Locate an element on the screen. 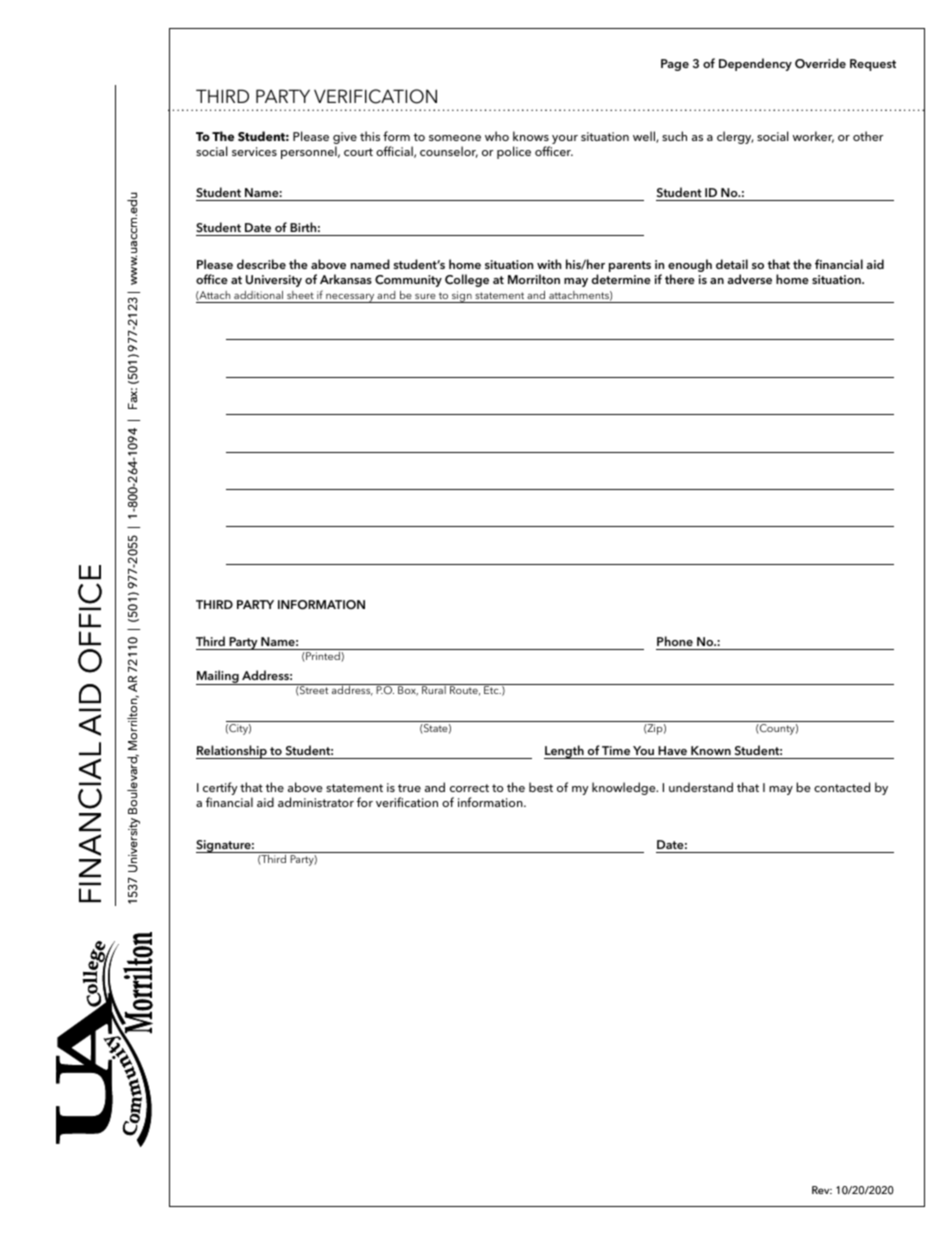 This screenshot has height=1233, width=952. contacted is located at coordinates (842, 787).
